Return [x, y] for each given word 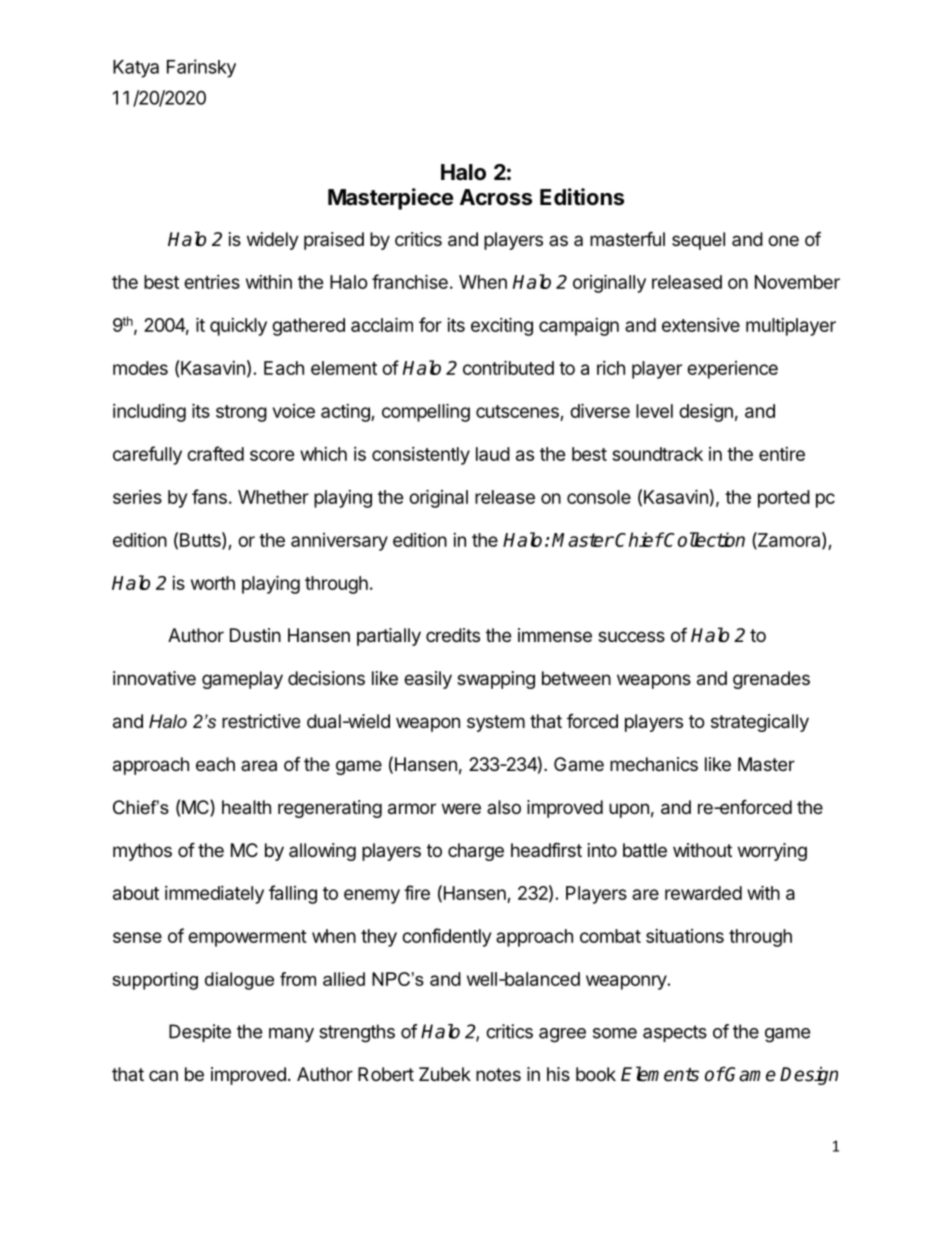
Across [496, 197]
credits [453, 635]
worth [213, 583]
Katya [136, 69]
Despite [200, 1033]
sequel [698, 241]
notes [498, 1074]
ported [784, 499]
